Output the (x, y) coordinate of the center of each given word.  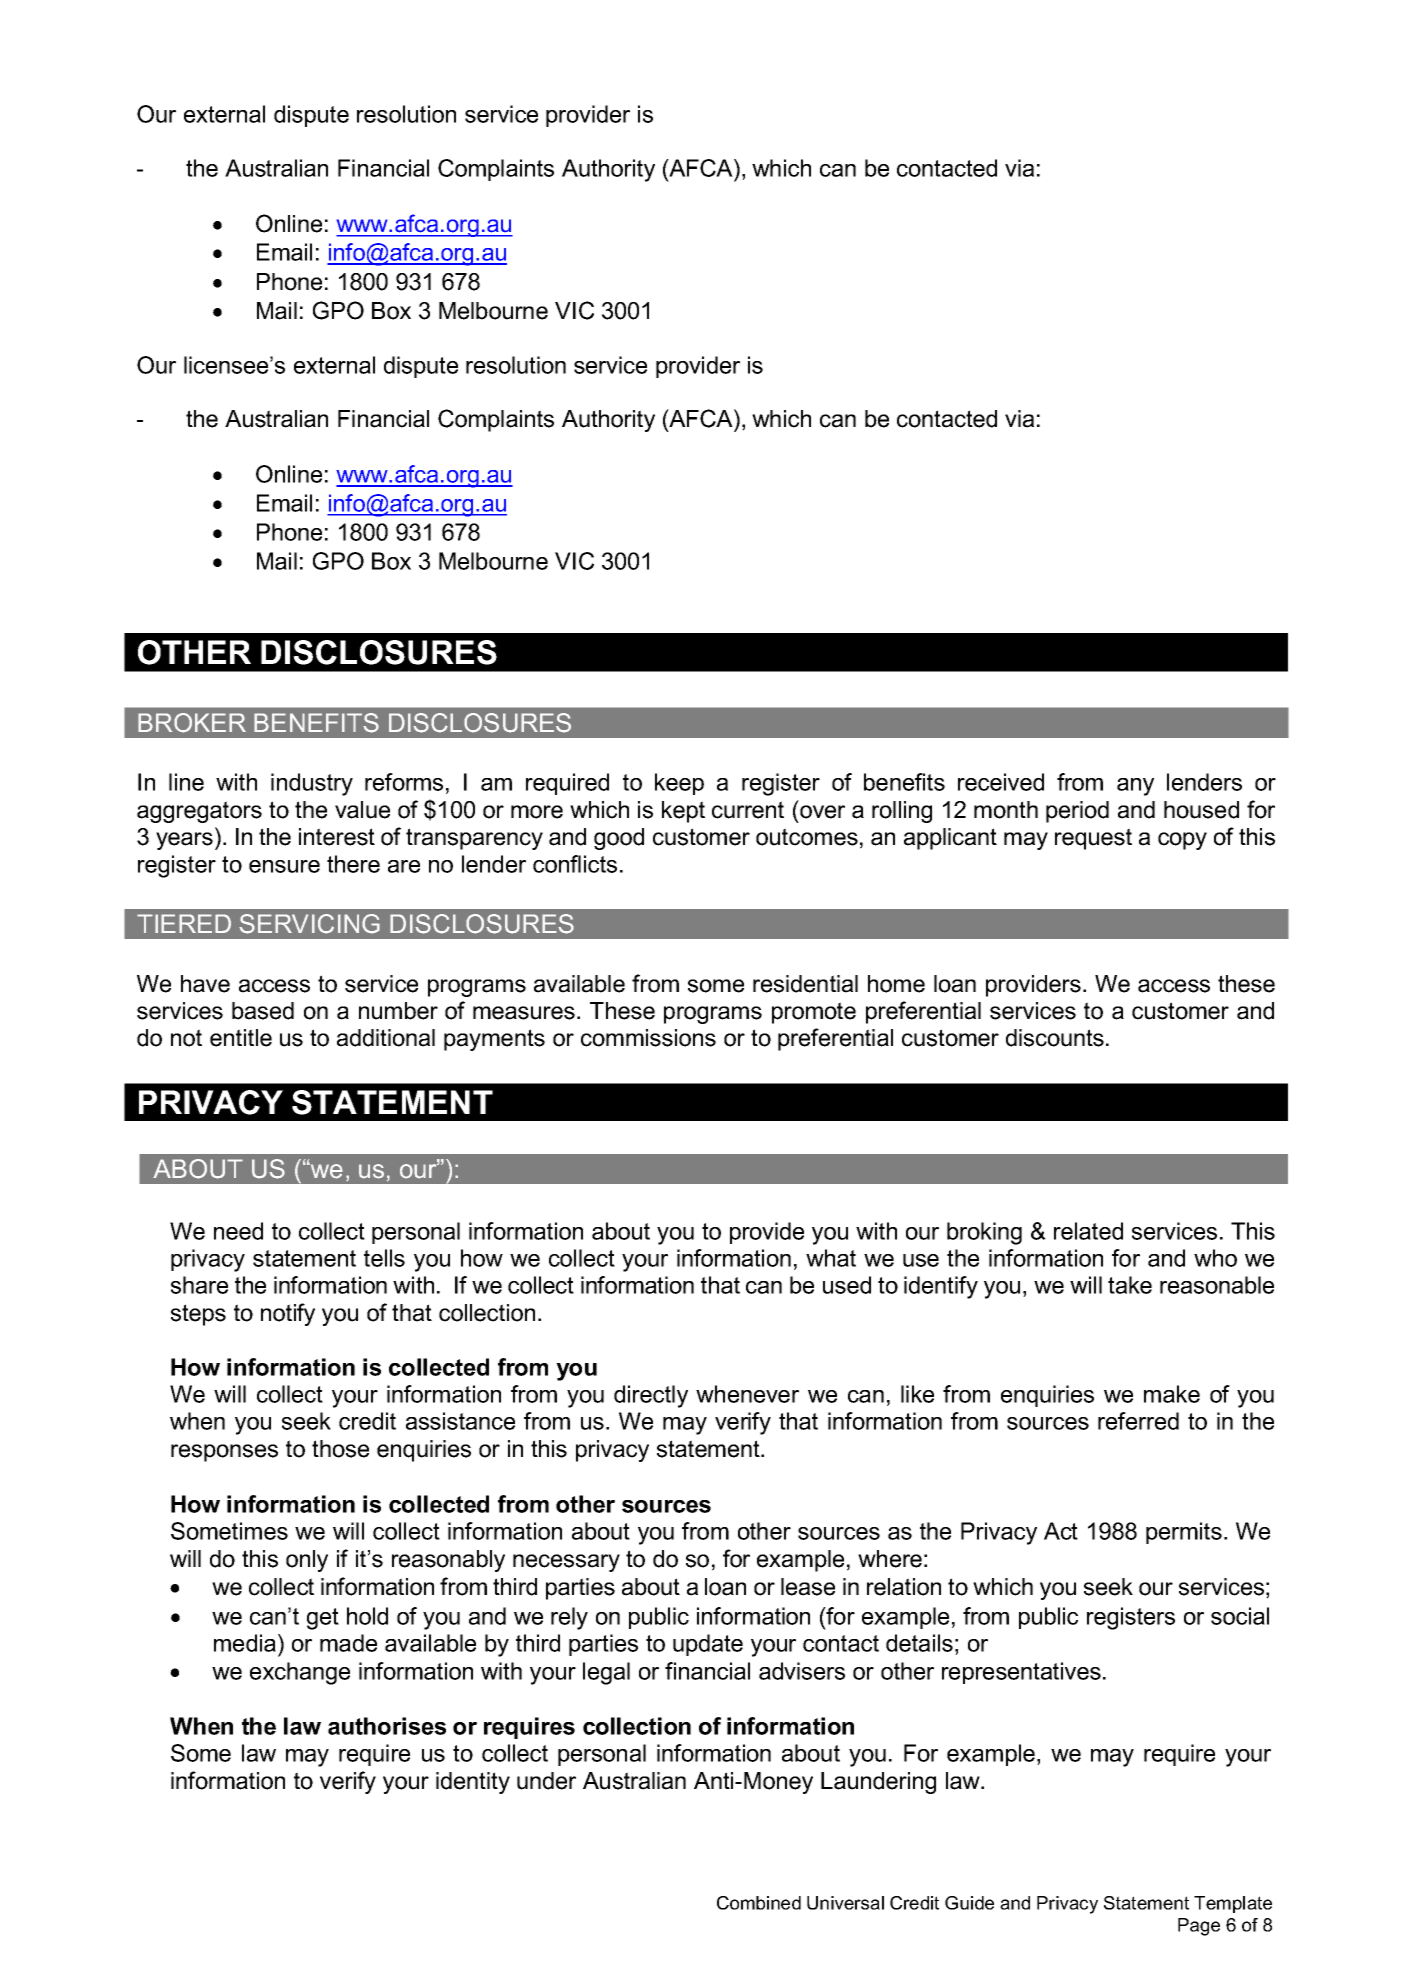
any (1135, 787)
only (307, 1561)
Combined (759, 1903)
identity (473, 1783)
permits (1184, 1533)
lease (808, 1587)
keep (679, 784)
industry (312, 784)
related (1088, 1231)
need (238, 1231)
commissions (648, 1038)
